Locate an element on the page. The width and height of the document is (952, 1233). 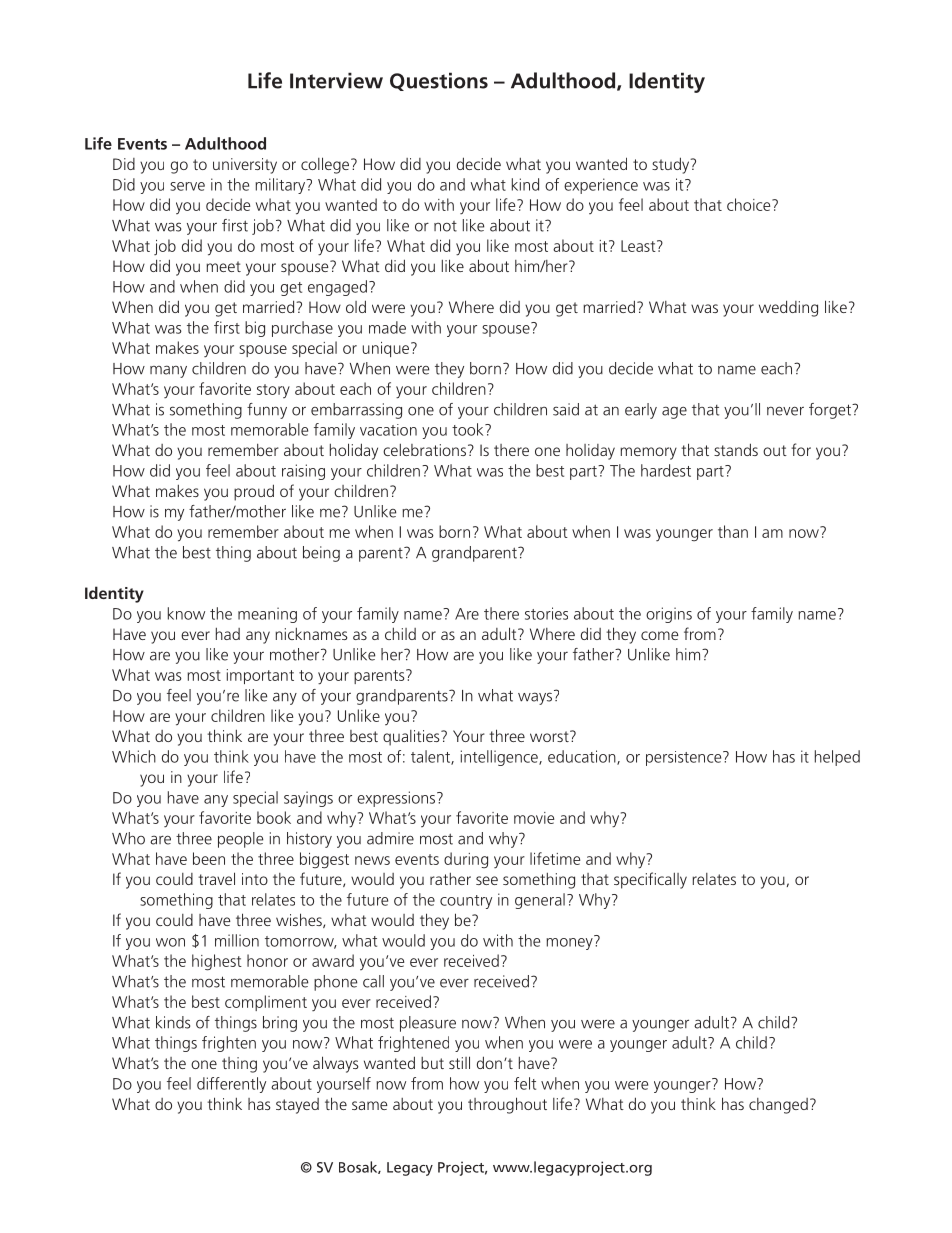
changed is located at coordinates (778, 1106).
